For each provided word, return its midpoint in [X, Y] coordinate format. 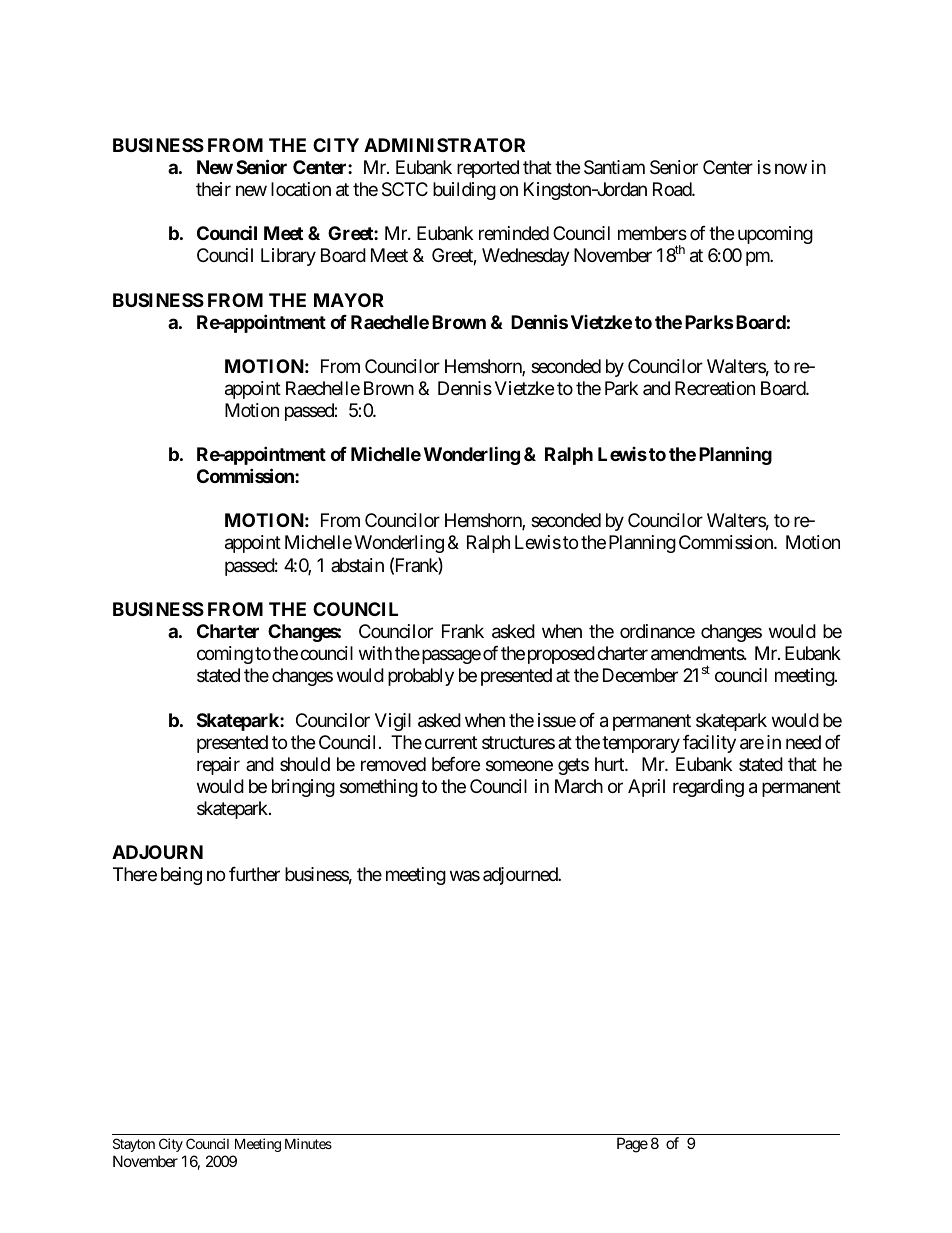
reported [488, 169]
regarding [708, 788]
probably [421, 677]
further [254, 874]
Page [632, 1145]
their [213, 189]
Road [673, 189]
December [640, 675]
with [375, 653]
